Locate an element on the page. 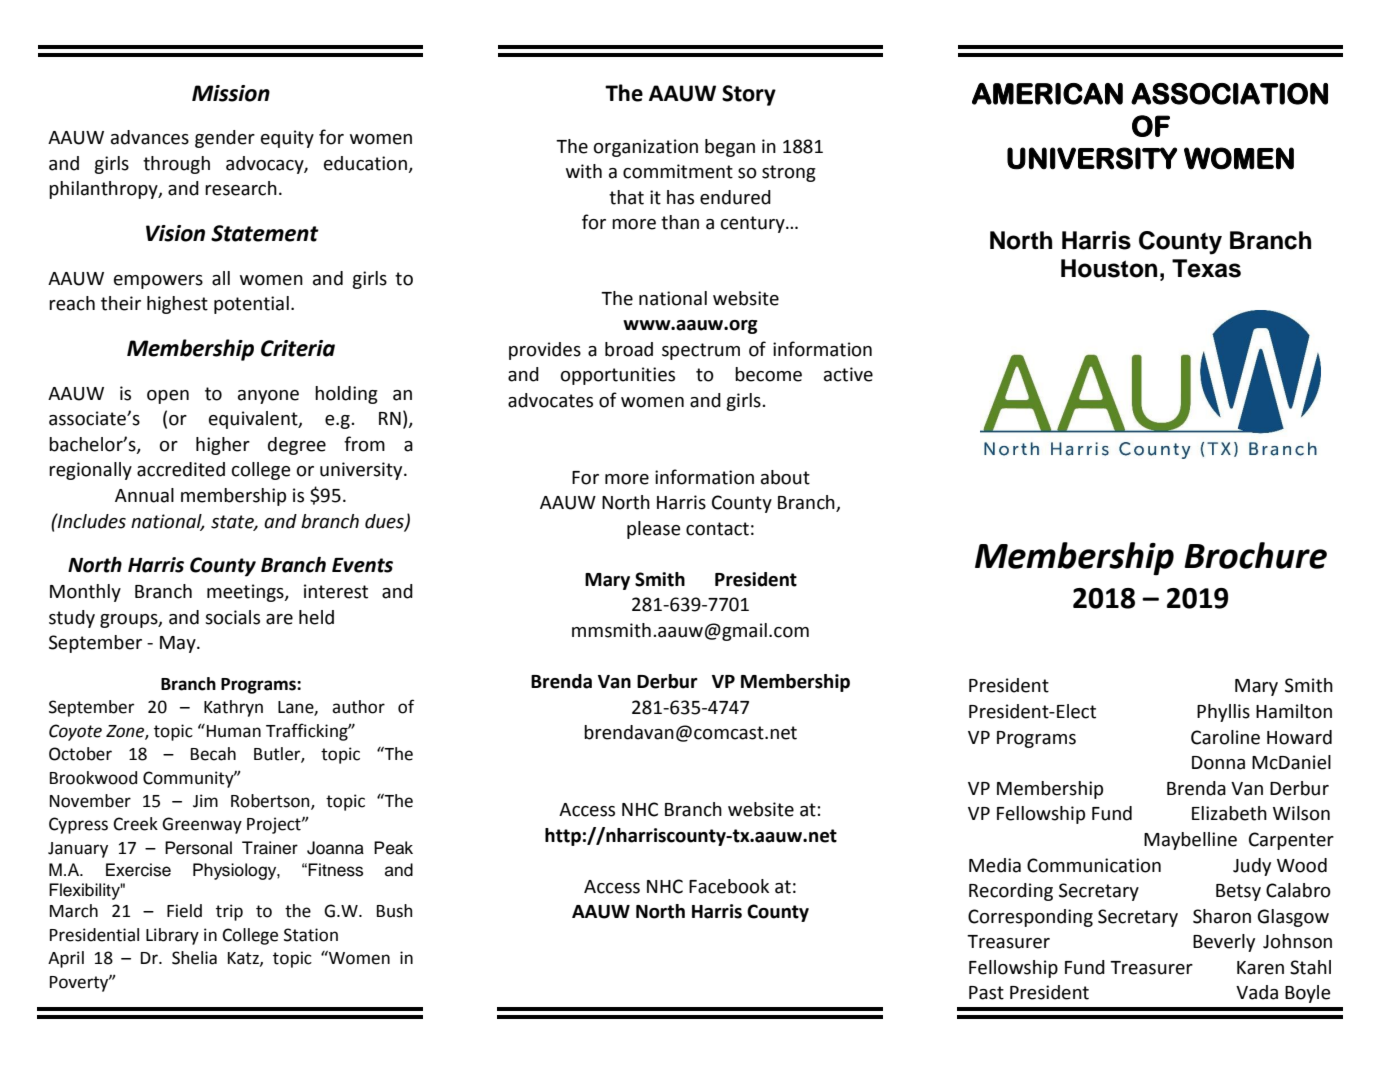 The height and width of the document is (1068, 1382). about is located at coordinates (785, 477).
